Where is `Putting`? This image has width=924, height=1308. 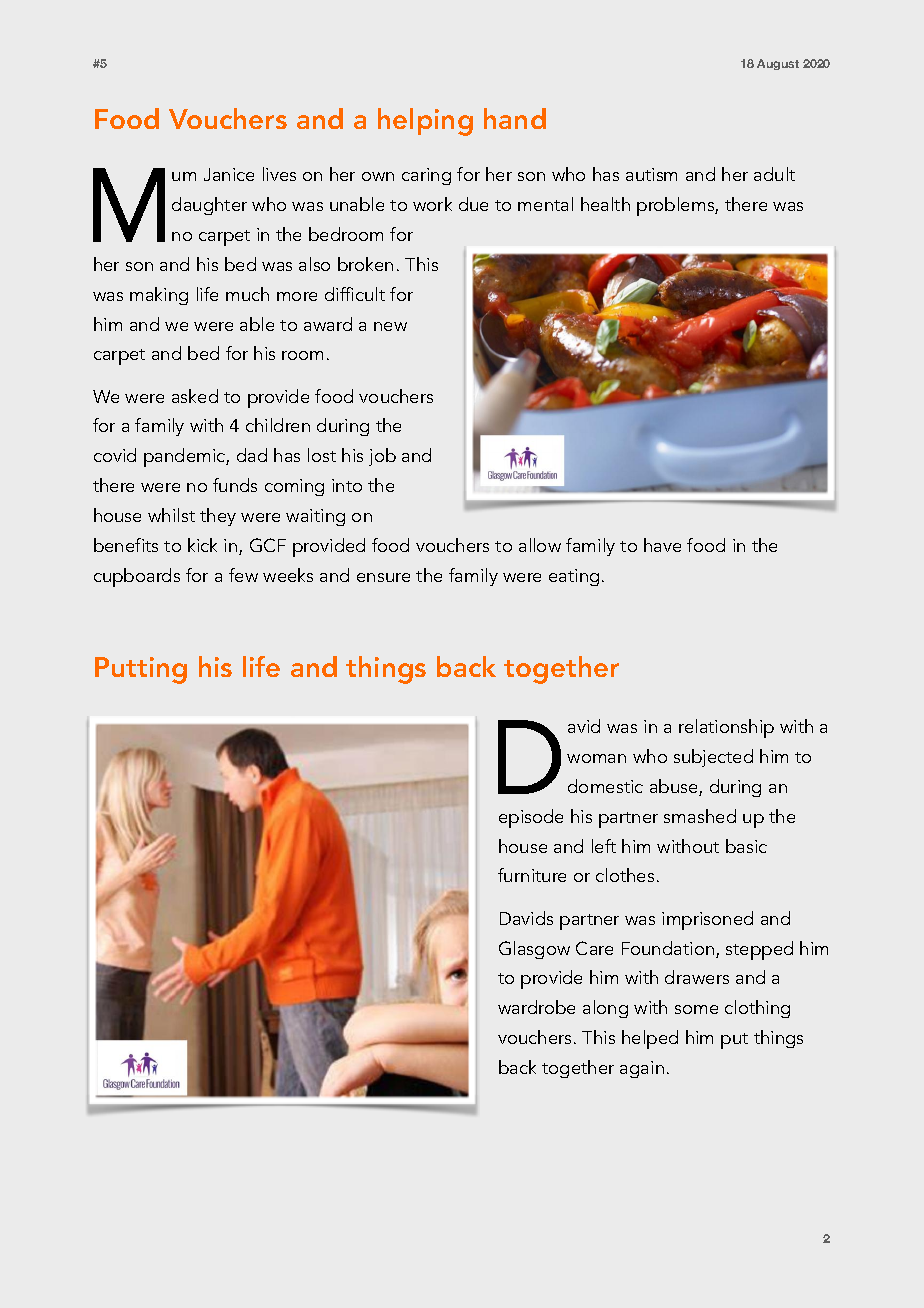
Putting is located at coordinates (141, 670).
